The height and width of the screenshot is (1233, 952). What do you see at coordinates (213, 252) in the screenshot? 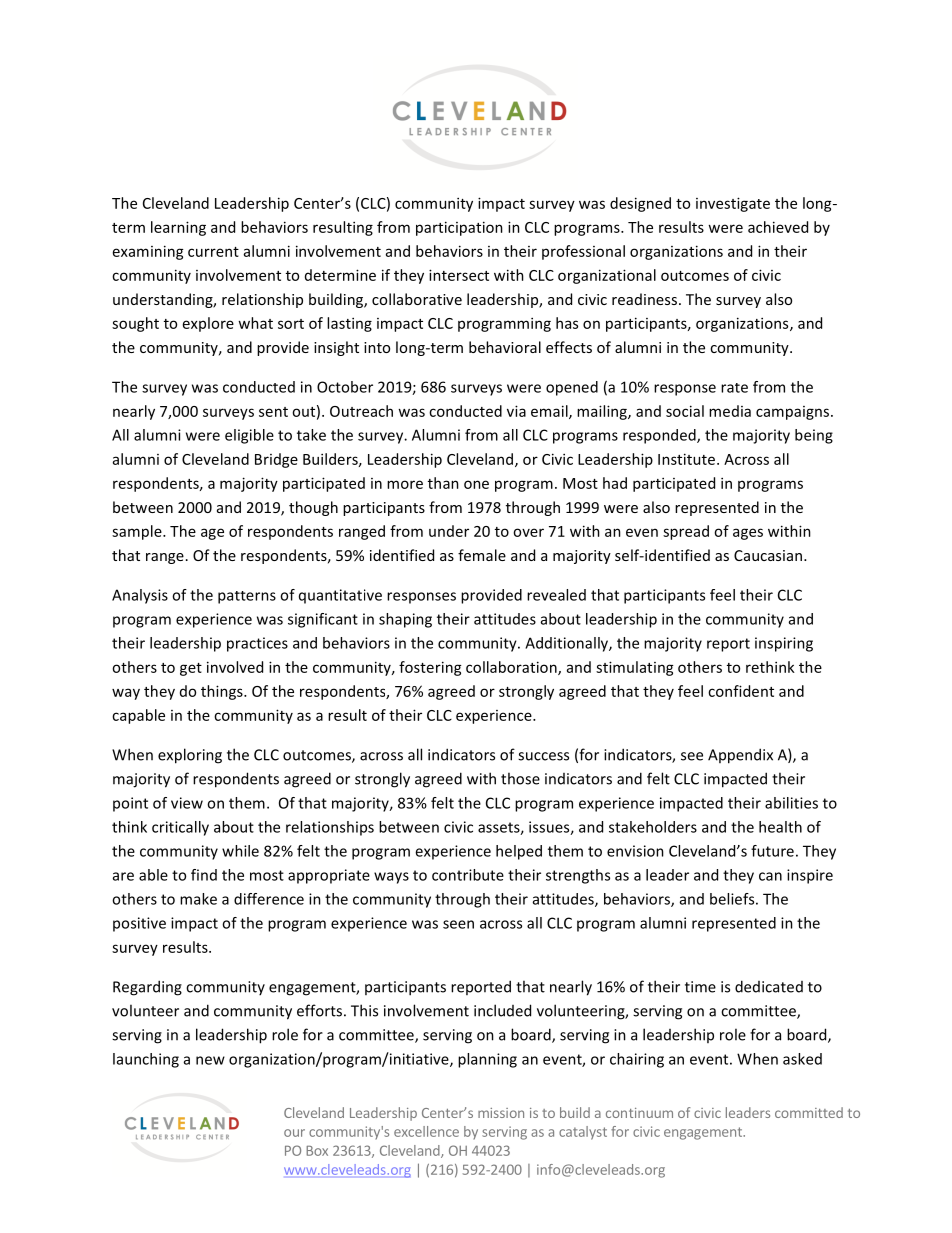
I see `current` at bounding box center [213, 252].
